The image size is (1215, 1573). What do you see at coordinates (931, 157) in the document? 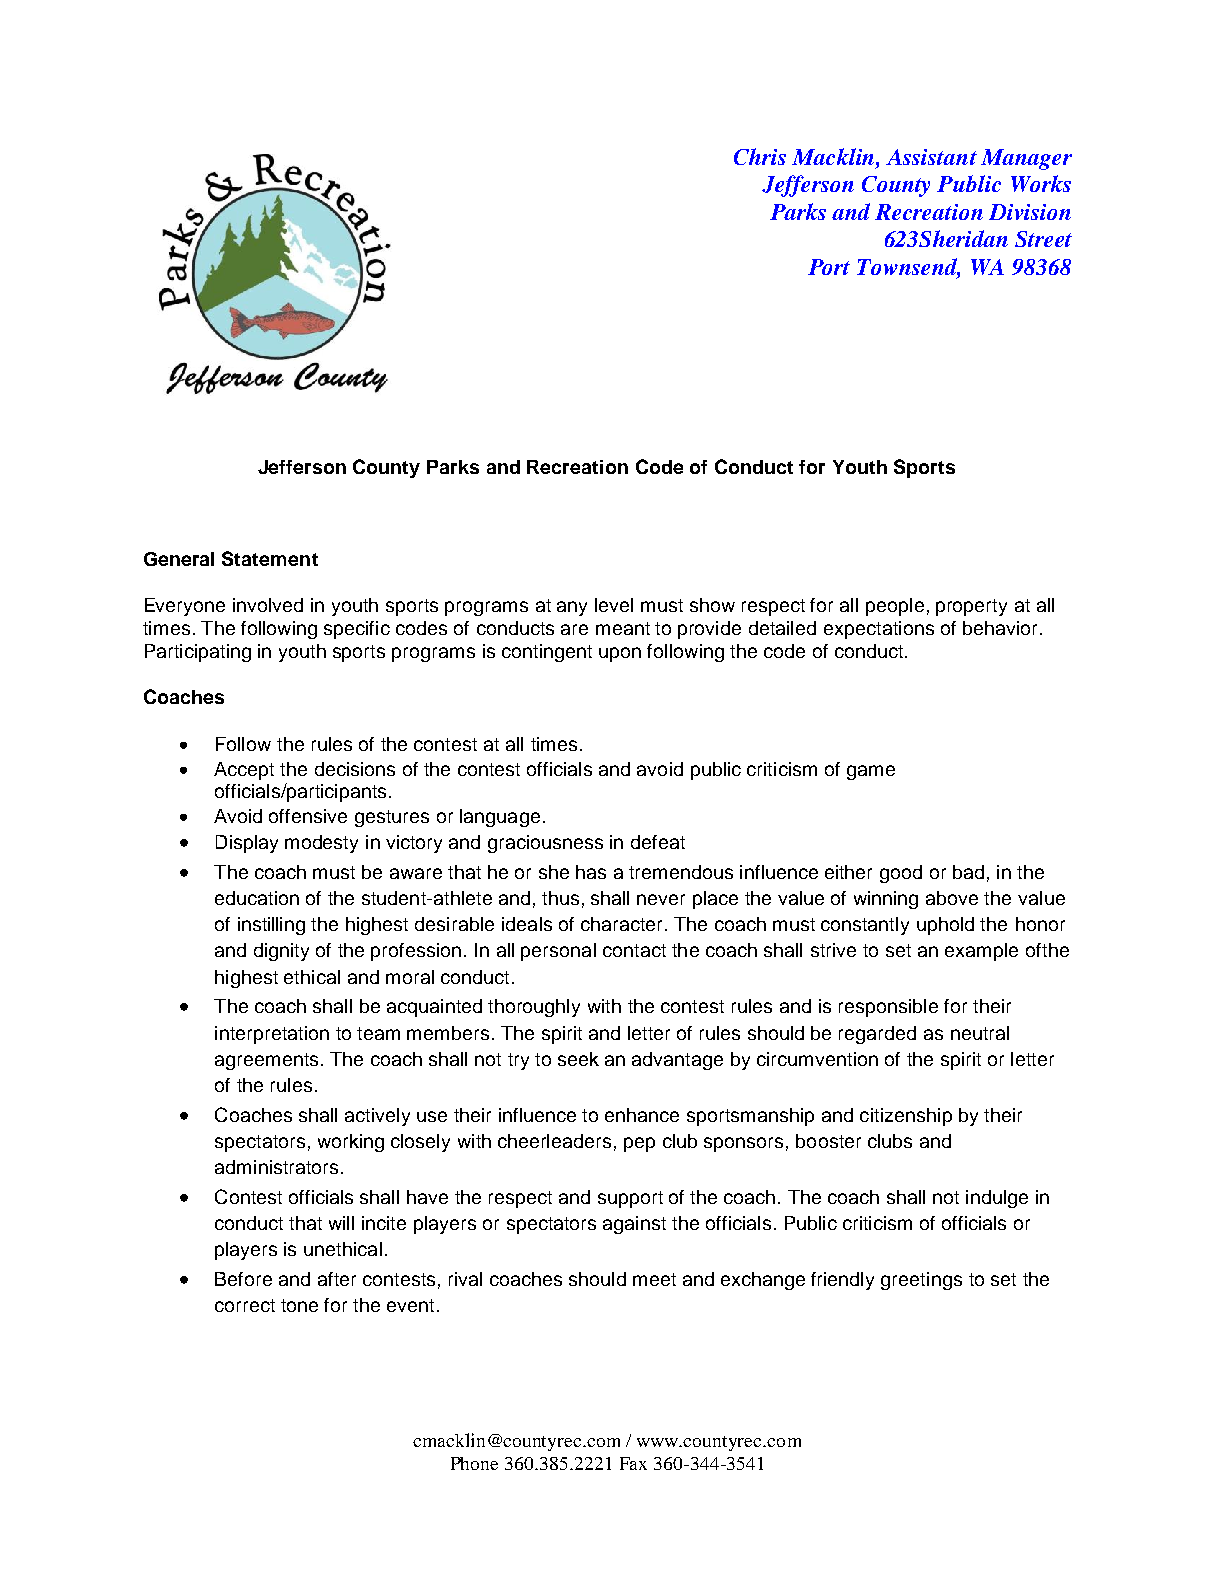
I see `Assistant` at bounding box center [931, 157].
